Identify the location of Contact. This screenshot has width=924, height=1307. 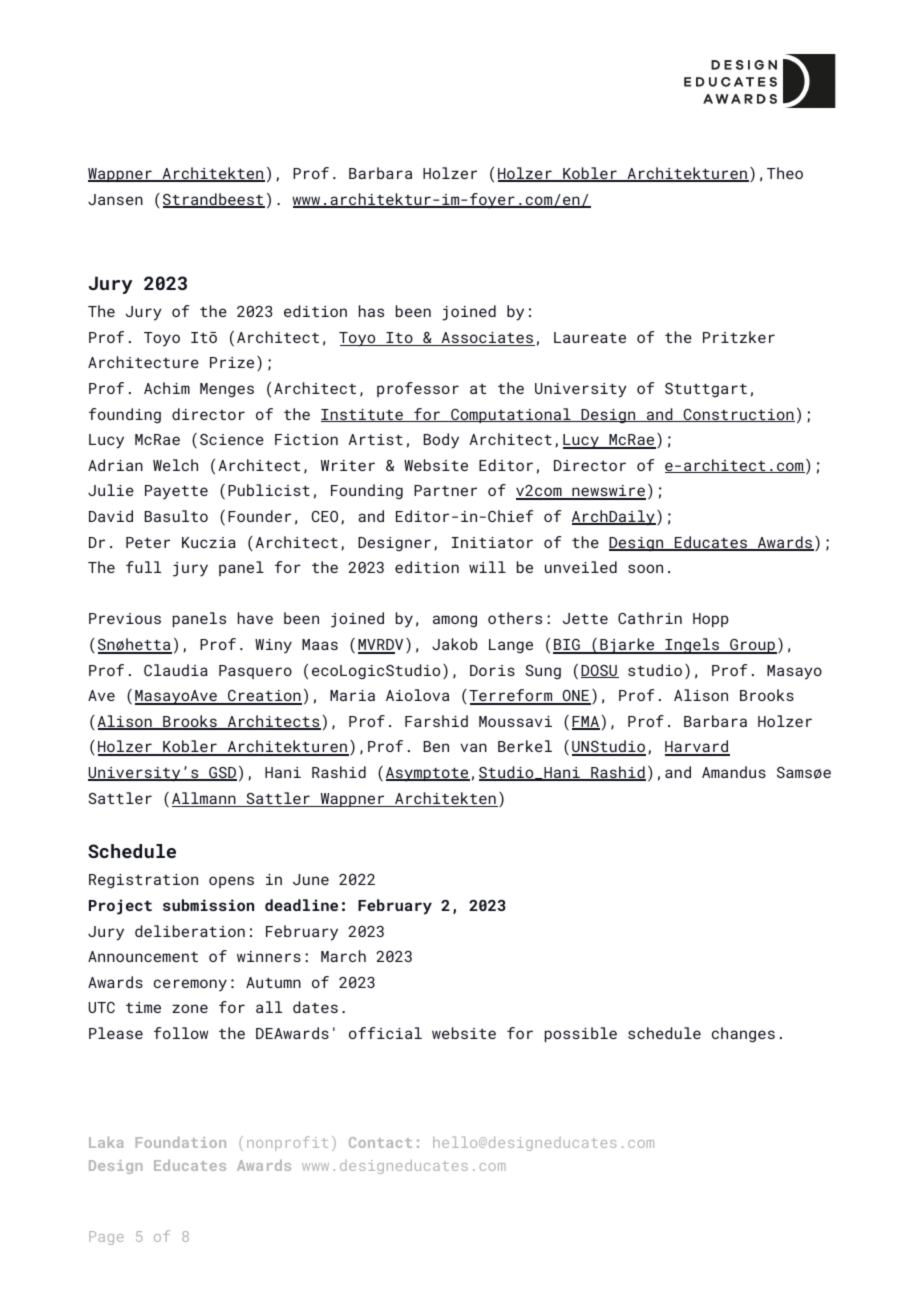
(380, 1142).
